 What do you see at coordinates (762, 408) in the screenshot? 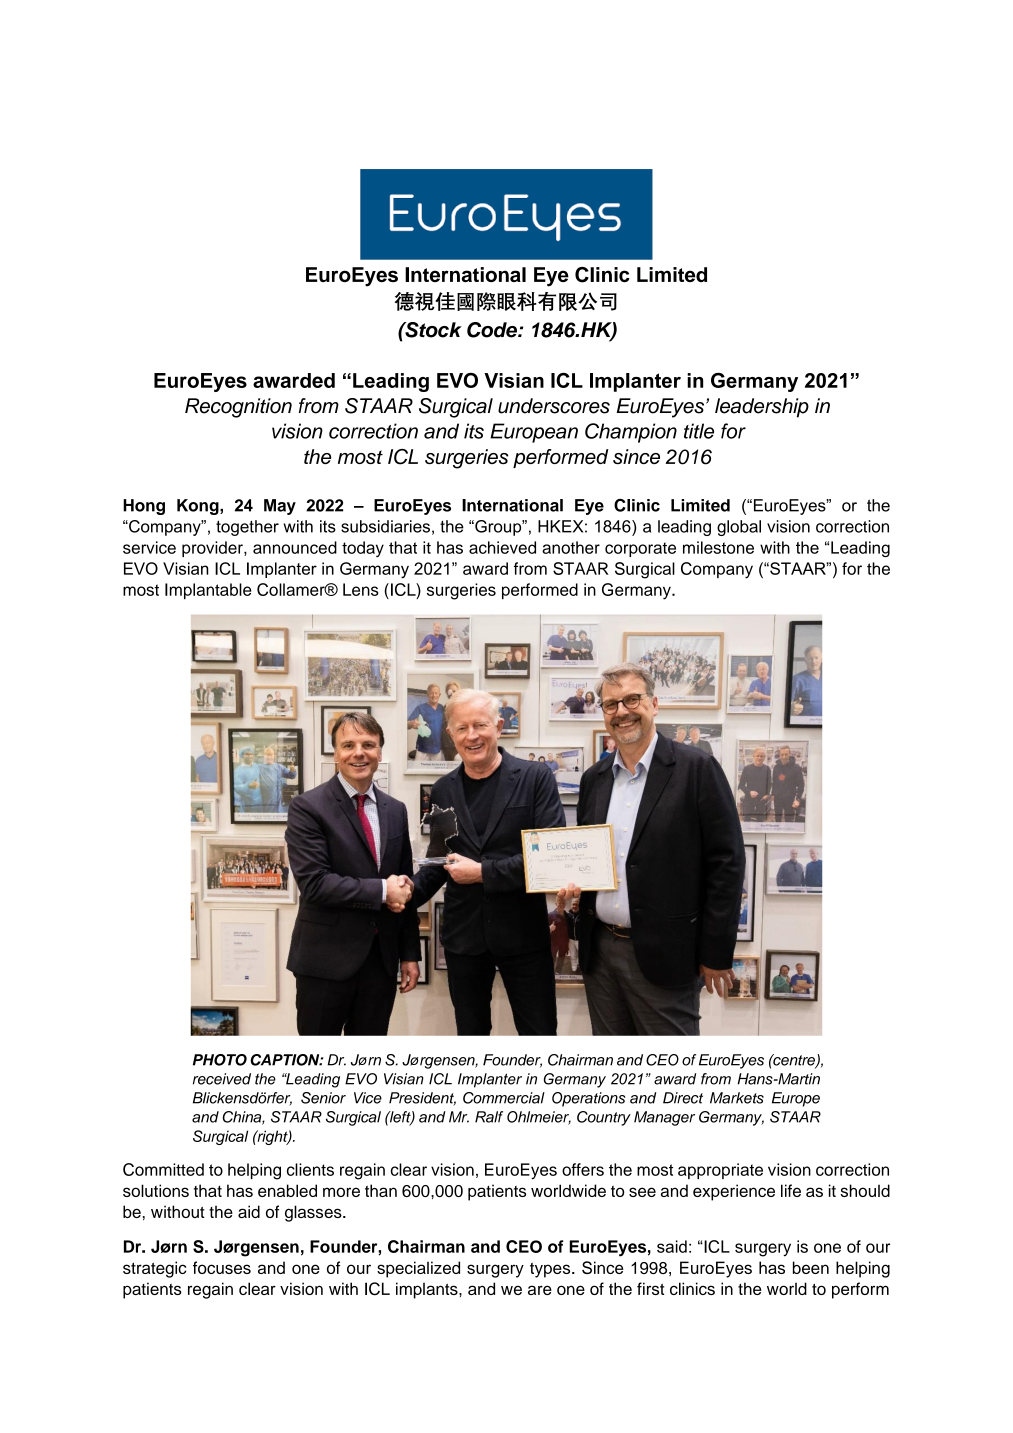
I see `leadership` at bounding box center [762, 408].
